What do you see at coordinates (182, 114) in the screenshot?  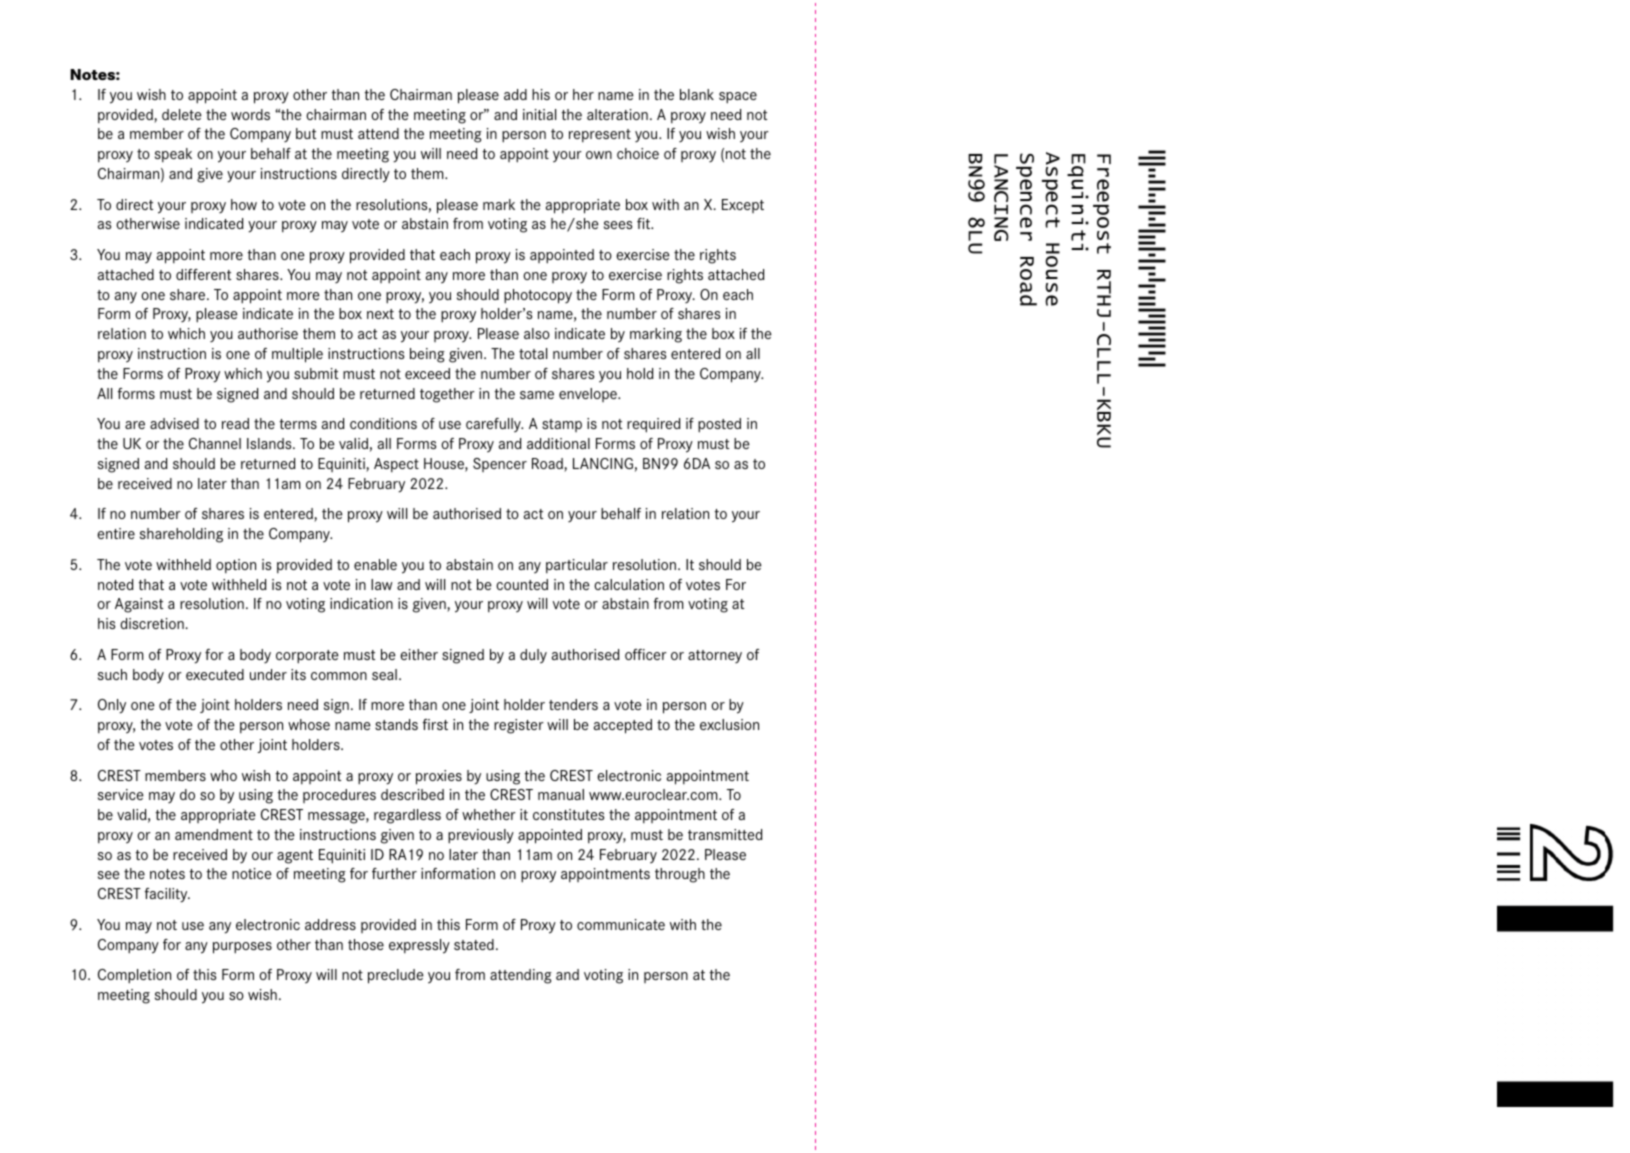 I see `delete` at bounding box center [182, 114].
